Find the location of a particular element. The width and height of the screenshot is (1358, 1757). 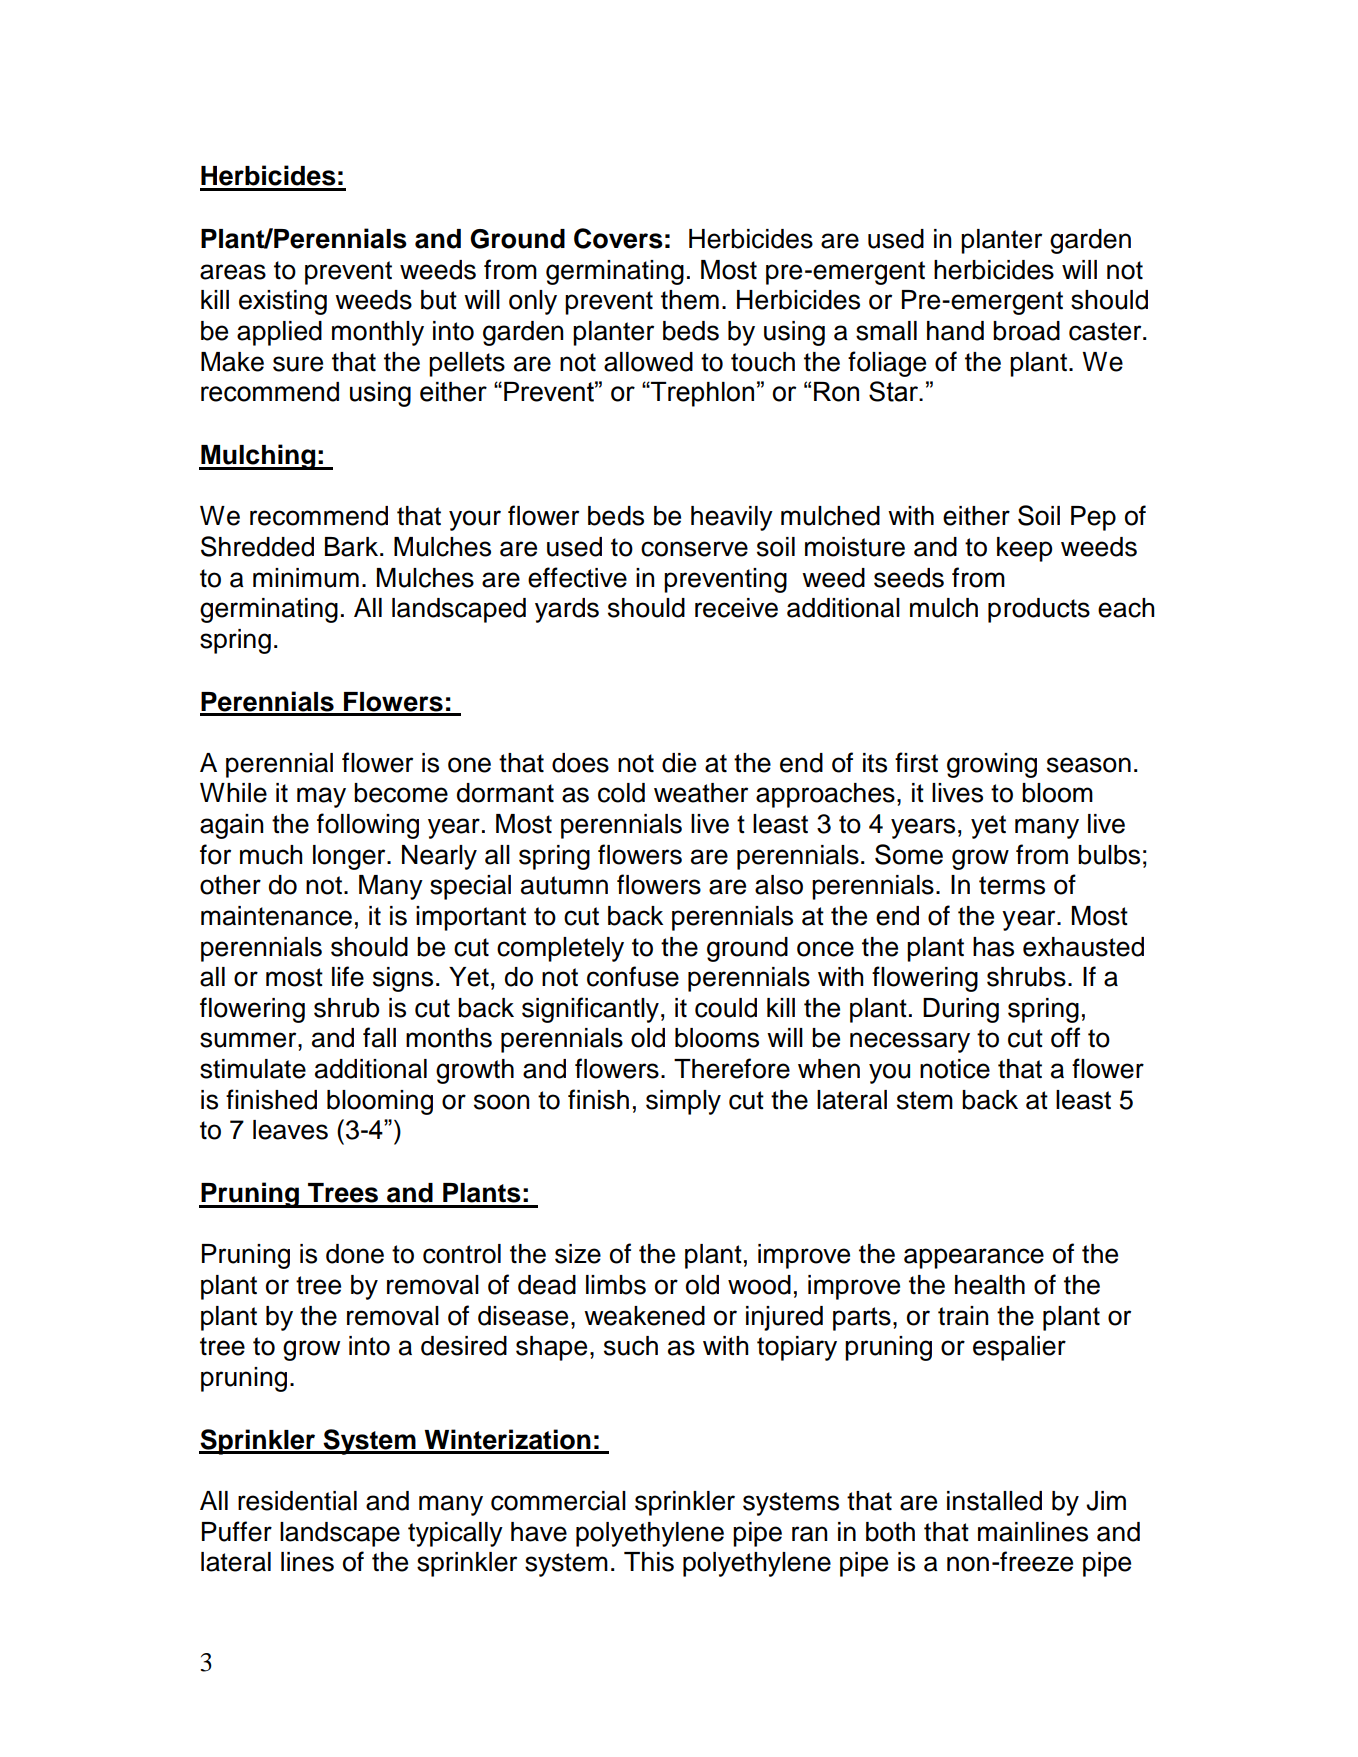

done is located at coordinates (355, 1254).
